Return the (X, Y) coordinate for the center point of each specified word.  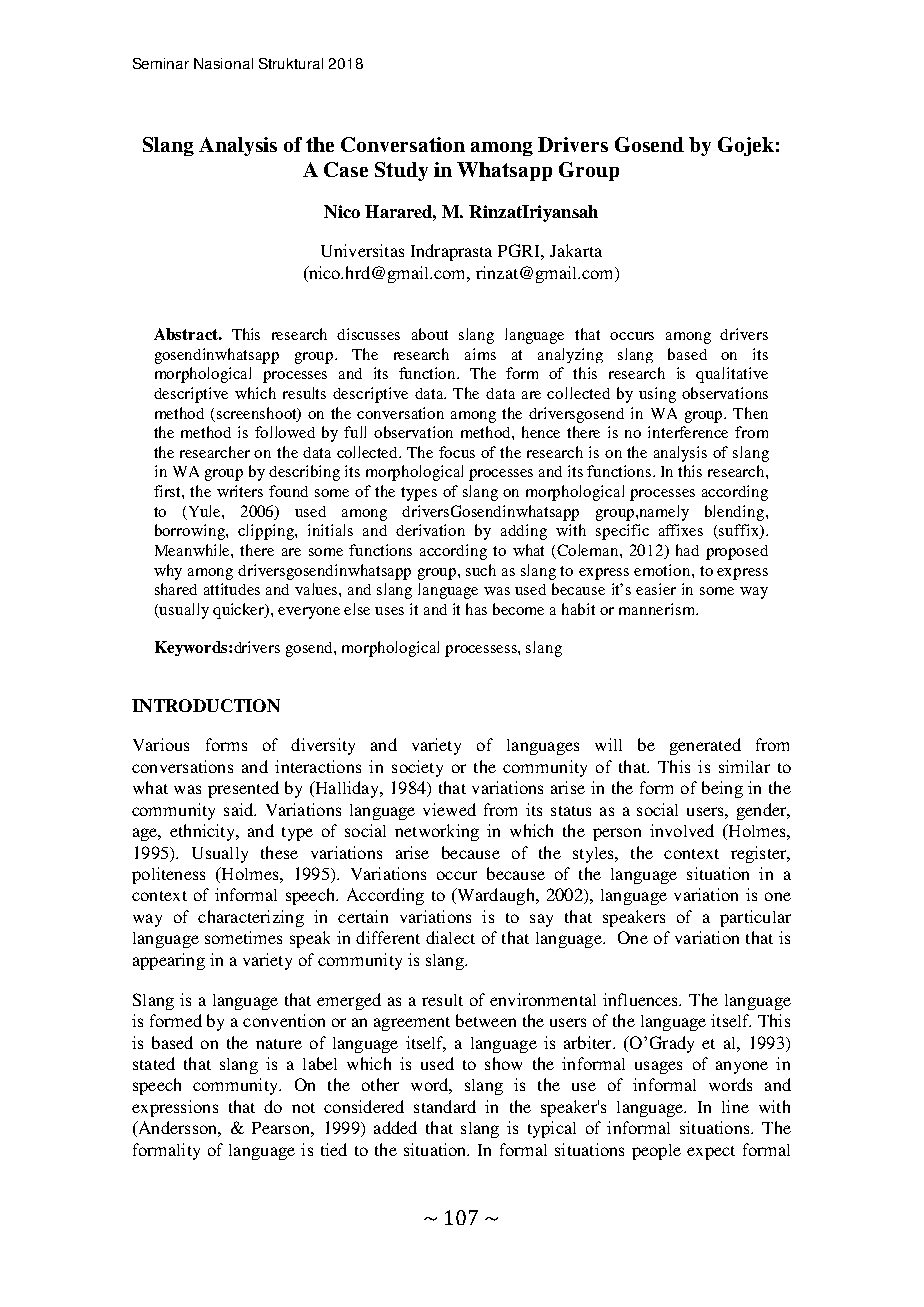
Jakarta (576, 250)
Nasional (223, 63)
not (303, 1108)
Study (401, 171)
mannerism (658, 609)
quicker (240, 611)
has (476, 609)
